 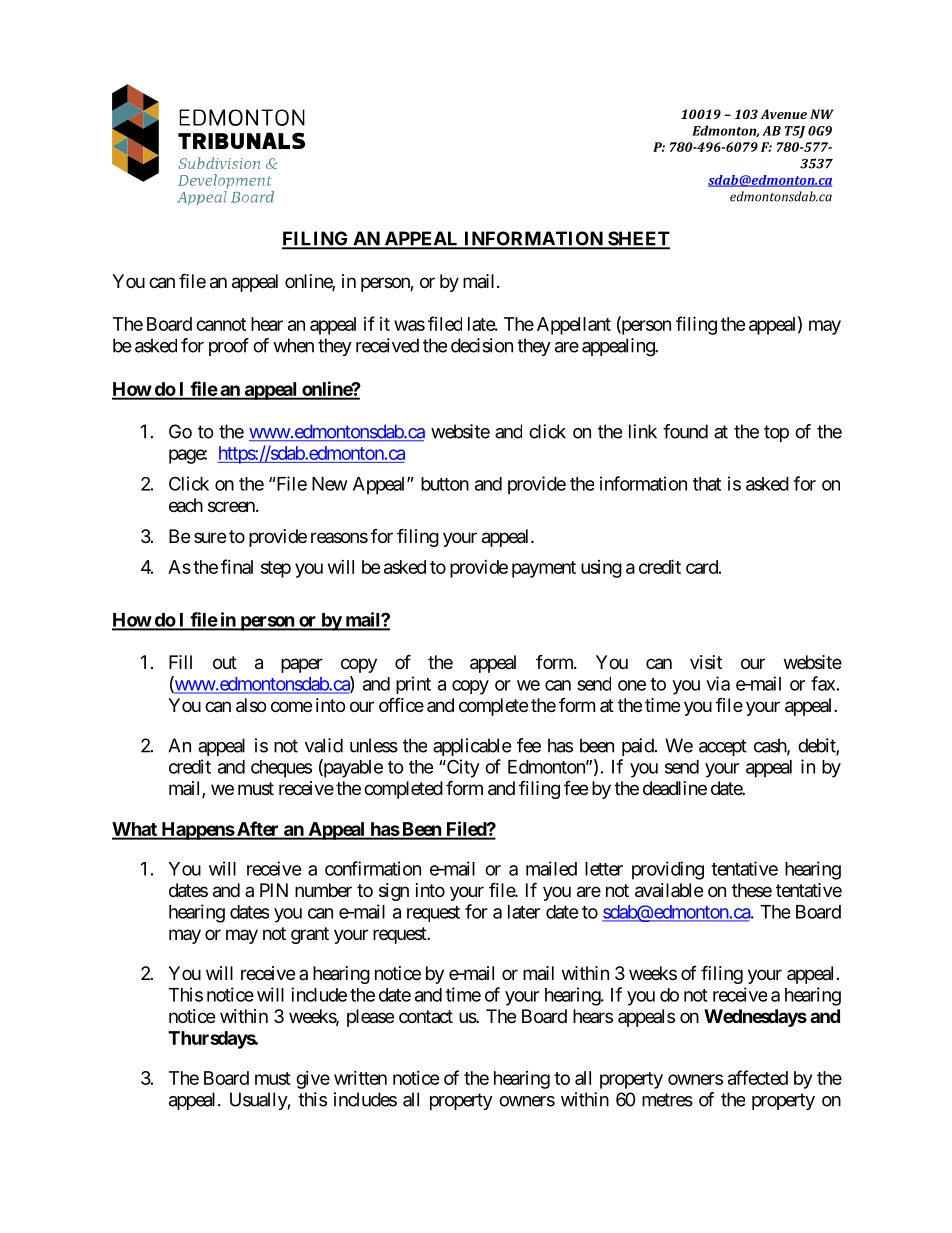 I want to click on accept, so click(x=723, y=747).
